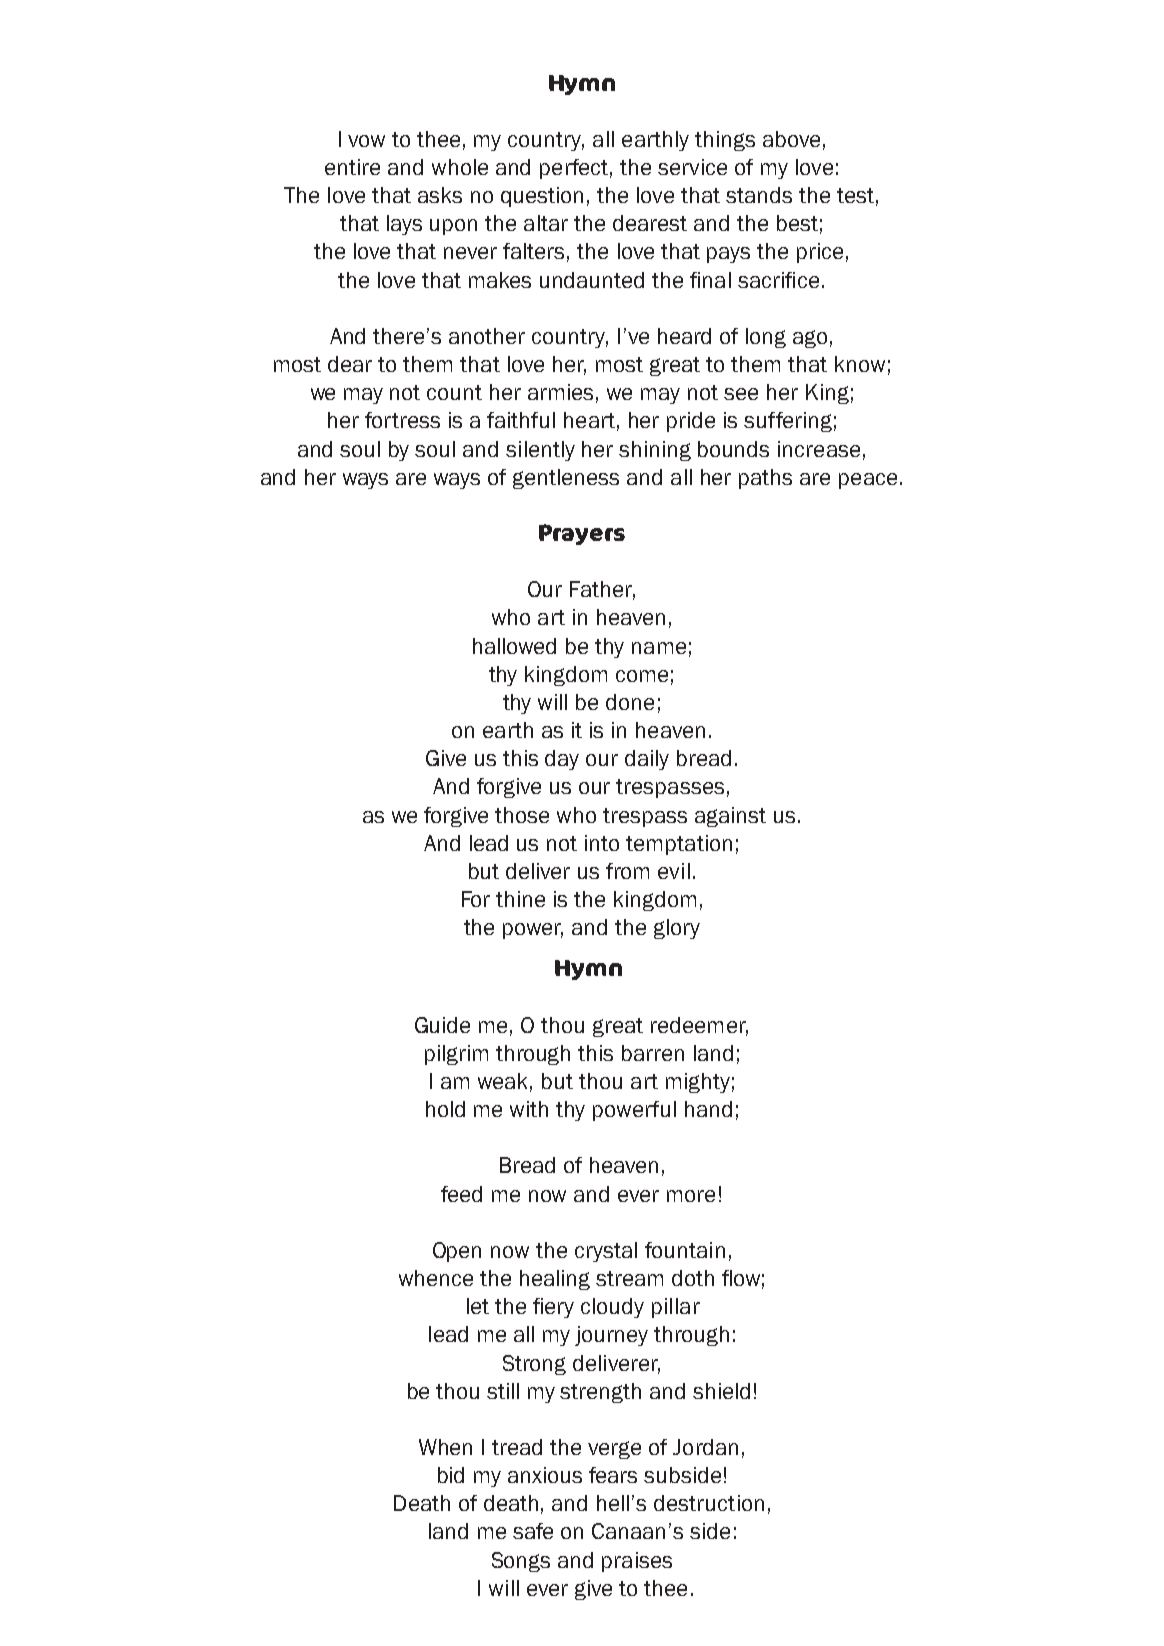  I want to click on fortress, so click(402, 420).
